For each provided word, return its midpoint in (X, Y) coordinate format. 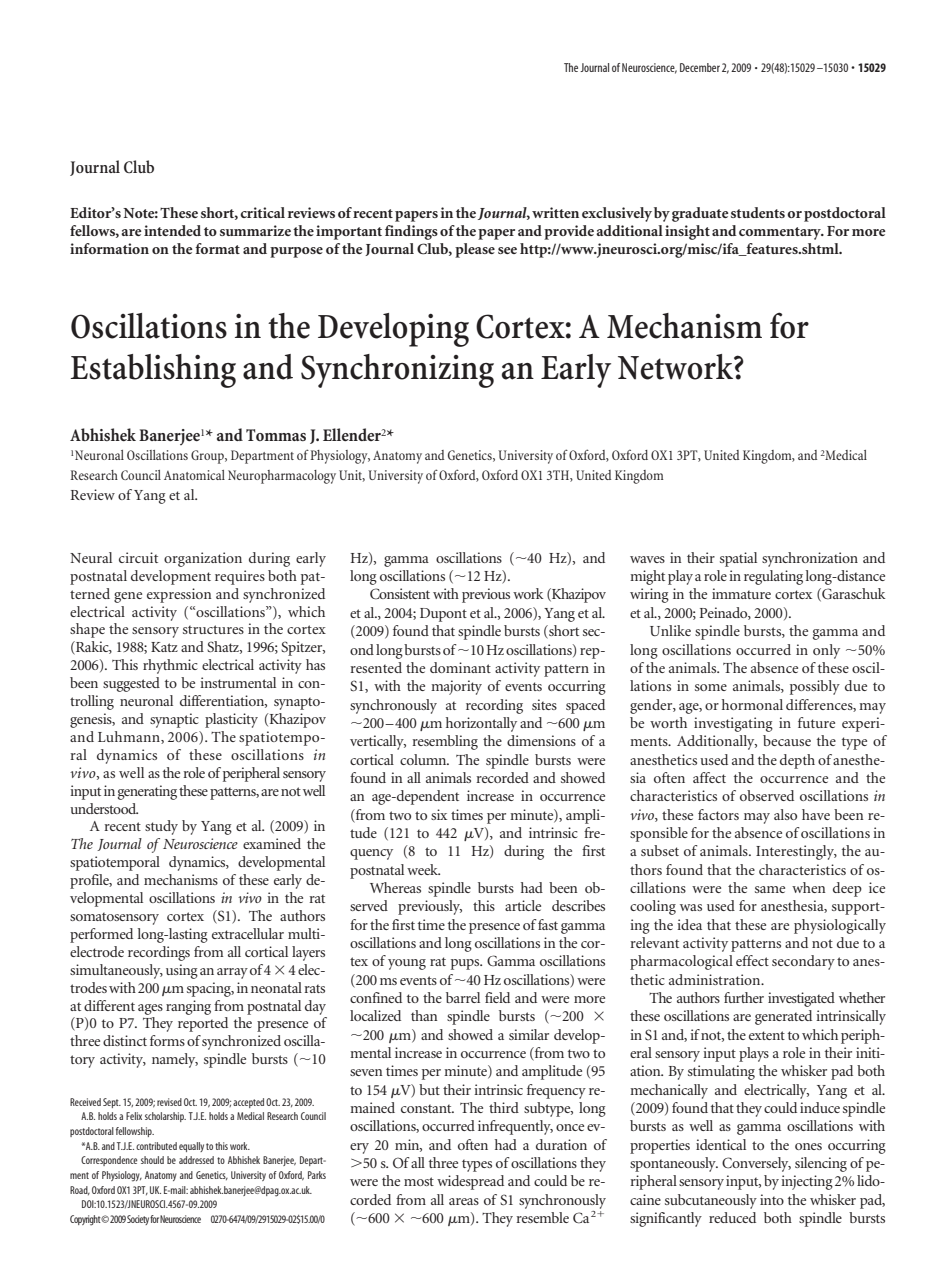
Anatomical (194, 475)
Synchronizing (397, 371)
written (555, 212)
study (161, 827)
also (785, 814)
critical (262, 212)
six (439, 814)
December (700, 67)
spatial (738, 559)
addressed (196, 1160)
